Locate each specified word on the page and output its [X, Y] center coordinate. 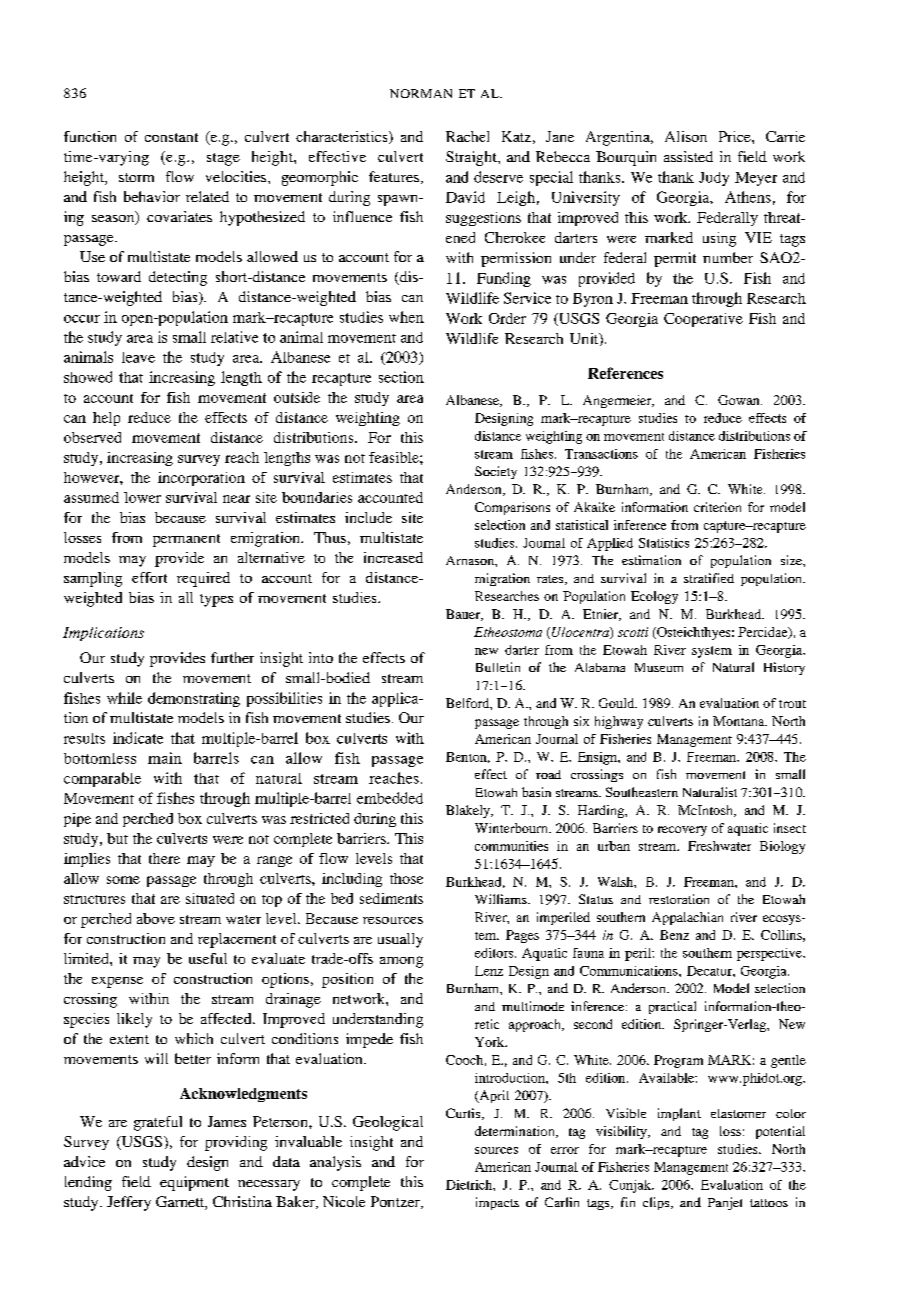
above [156, 918]
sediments [391, 898]
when [406, 317]
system [712, 652]
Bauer [464, 615]
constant [171, 137]
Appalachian [687, 918]
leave [138, 357]
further [232, 657]
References [625, 373]
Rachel [467, 136]
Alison [686, 136]
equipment [194, 1183]
